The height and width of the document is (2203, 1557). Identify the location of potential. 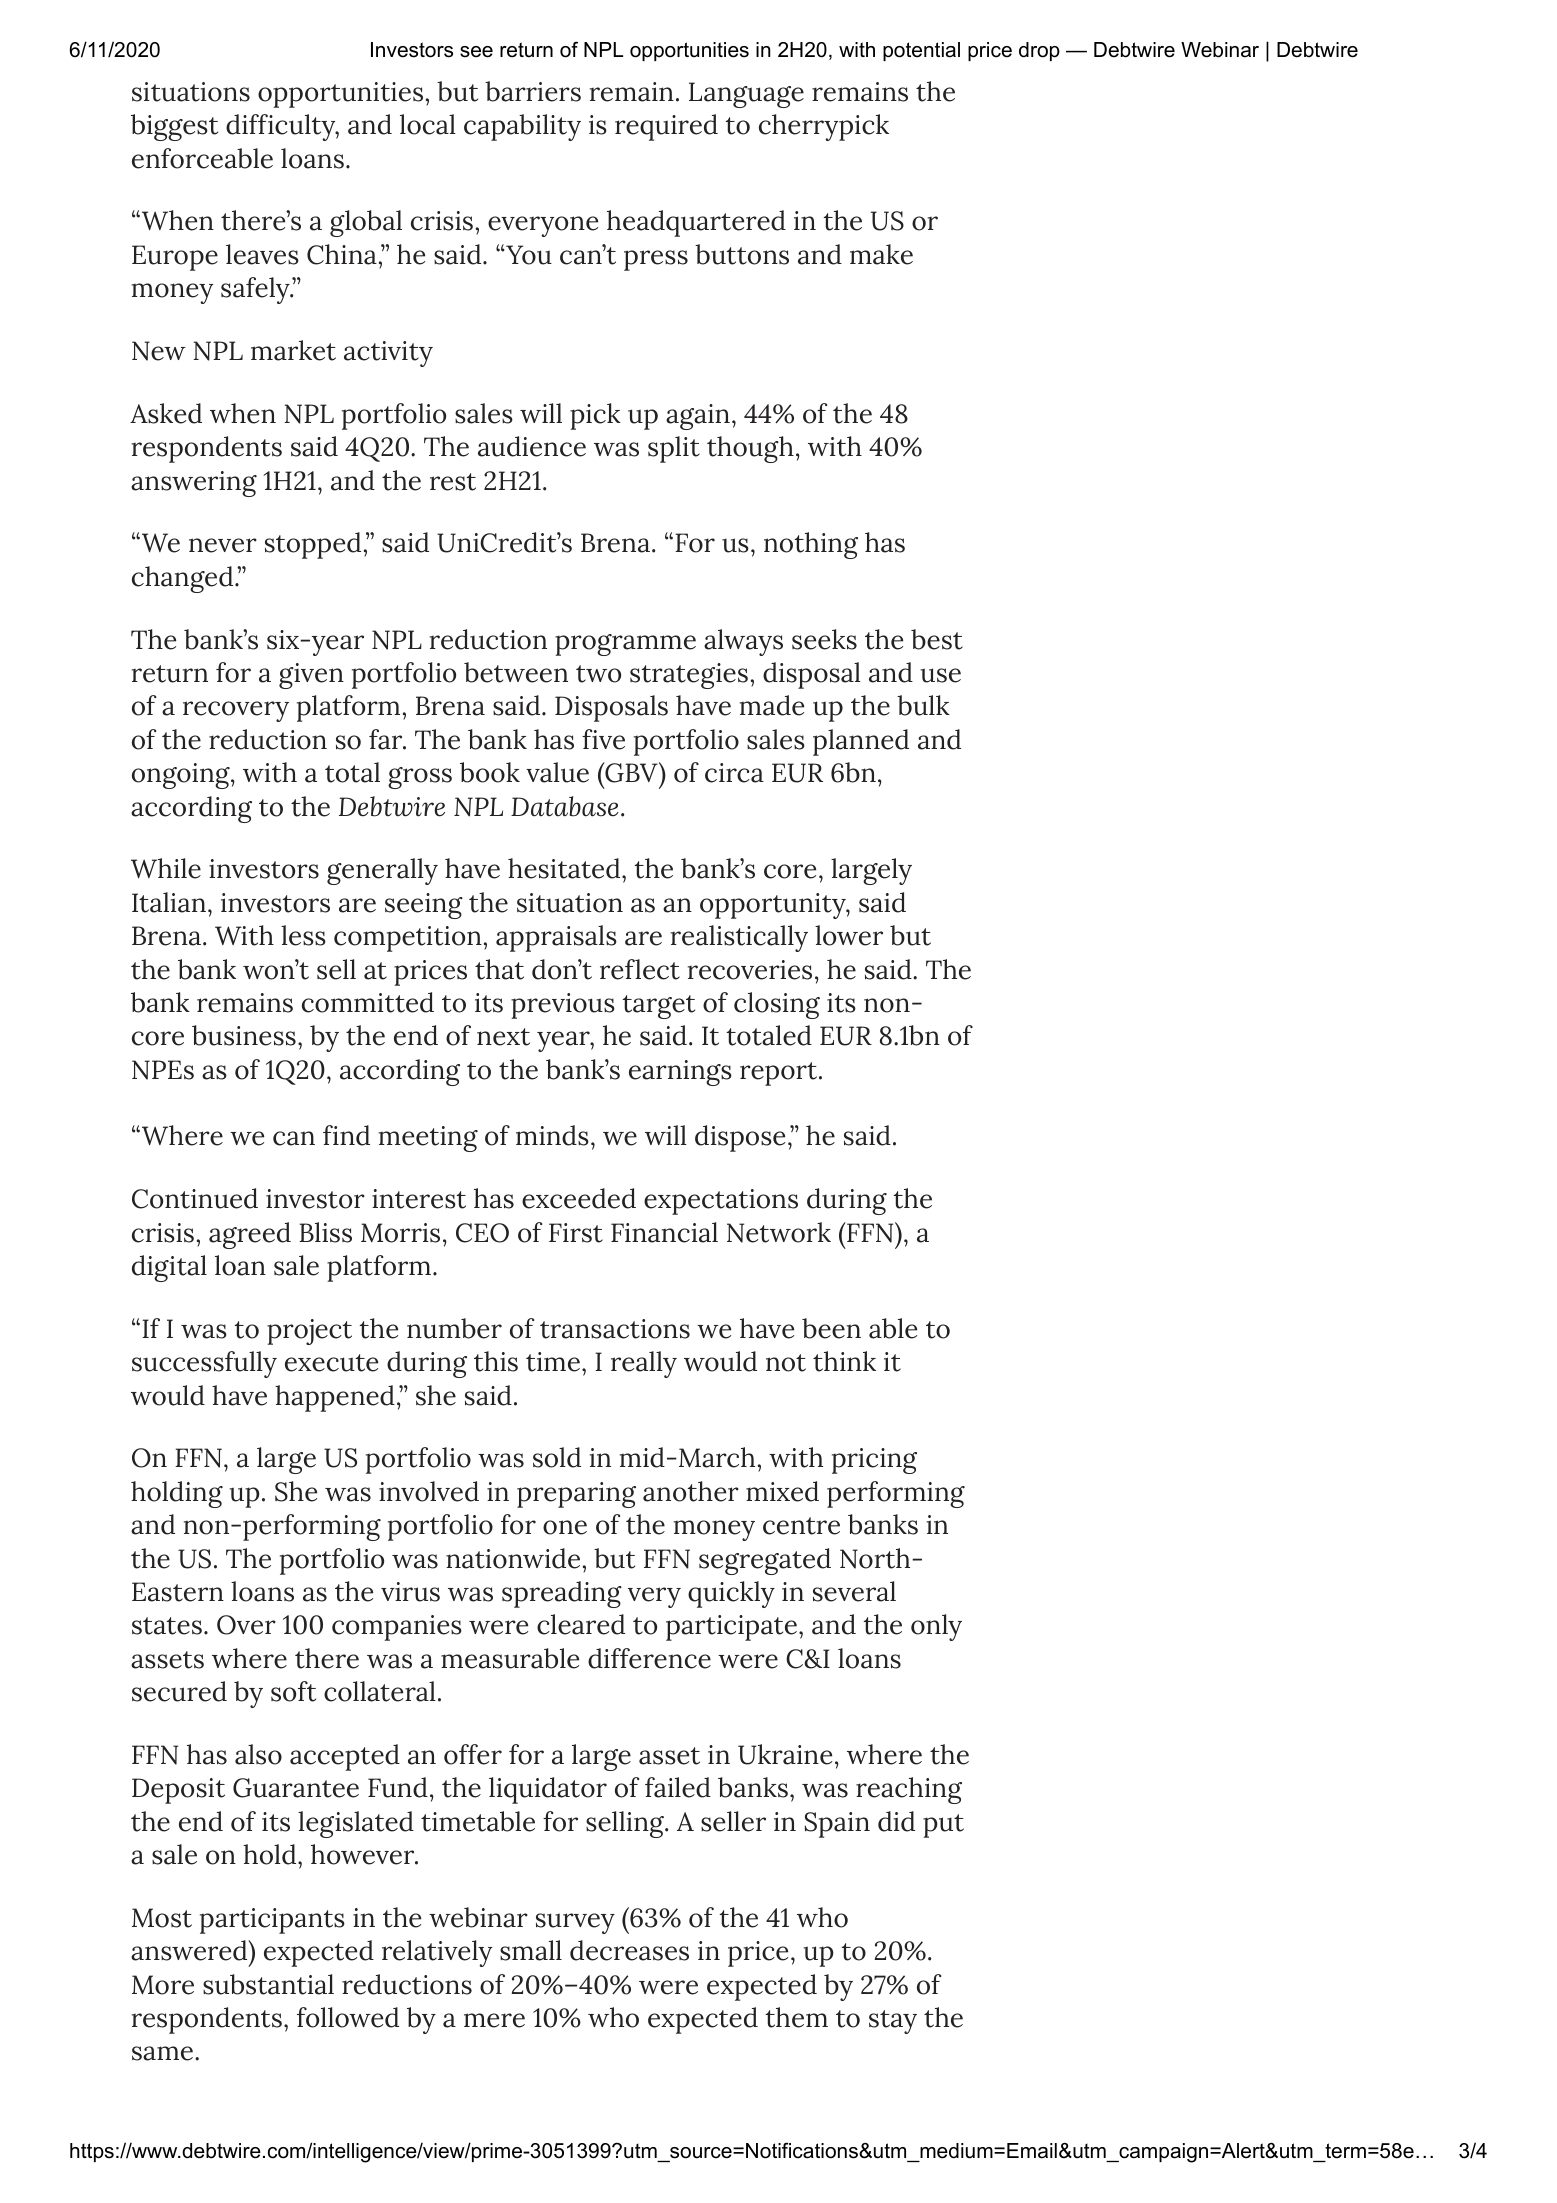
(921, 51).
